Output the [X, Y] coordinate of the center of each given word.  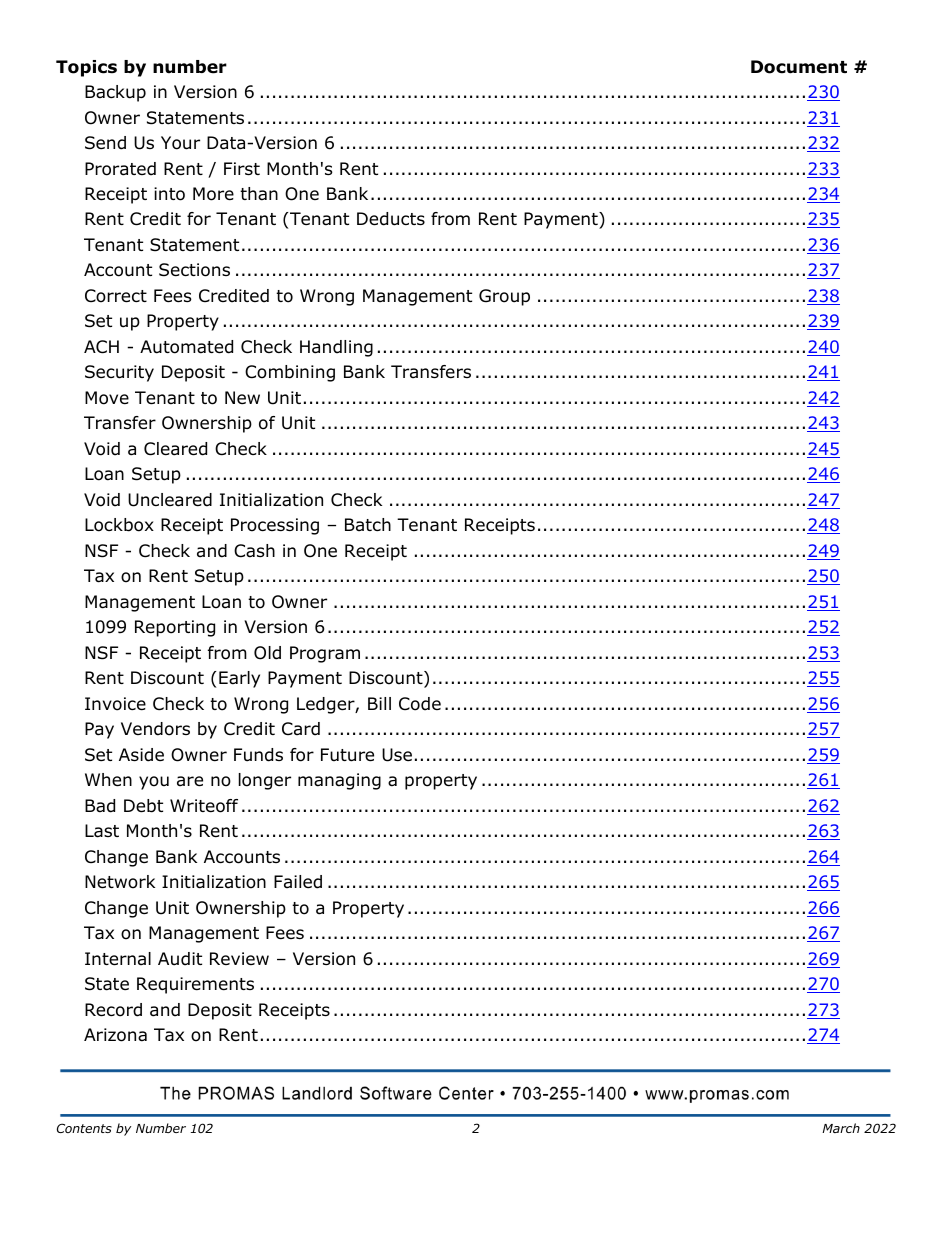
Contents [84, 1128]
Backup [115, 93]
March [841, 1128]
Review [239, 958]
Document [799, 67]
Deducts [391, 219]
